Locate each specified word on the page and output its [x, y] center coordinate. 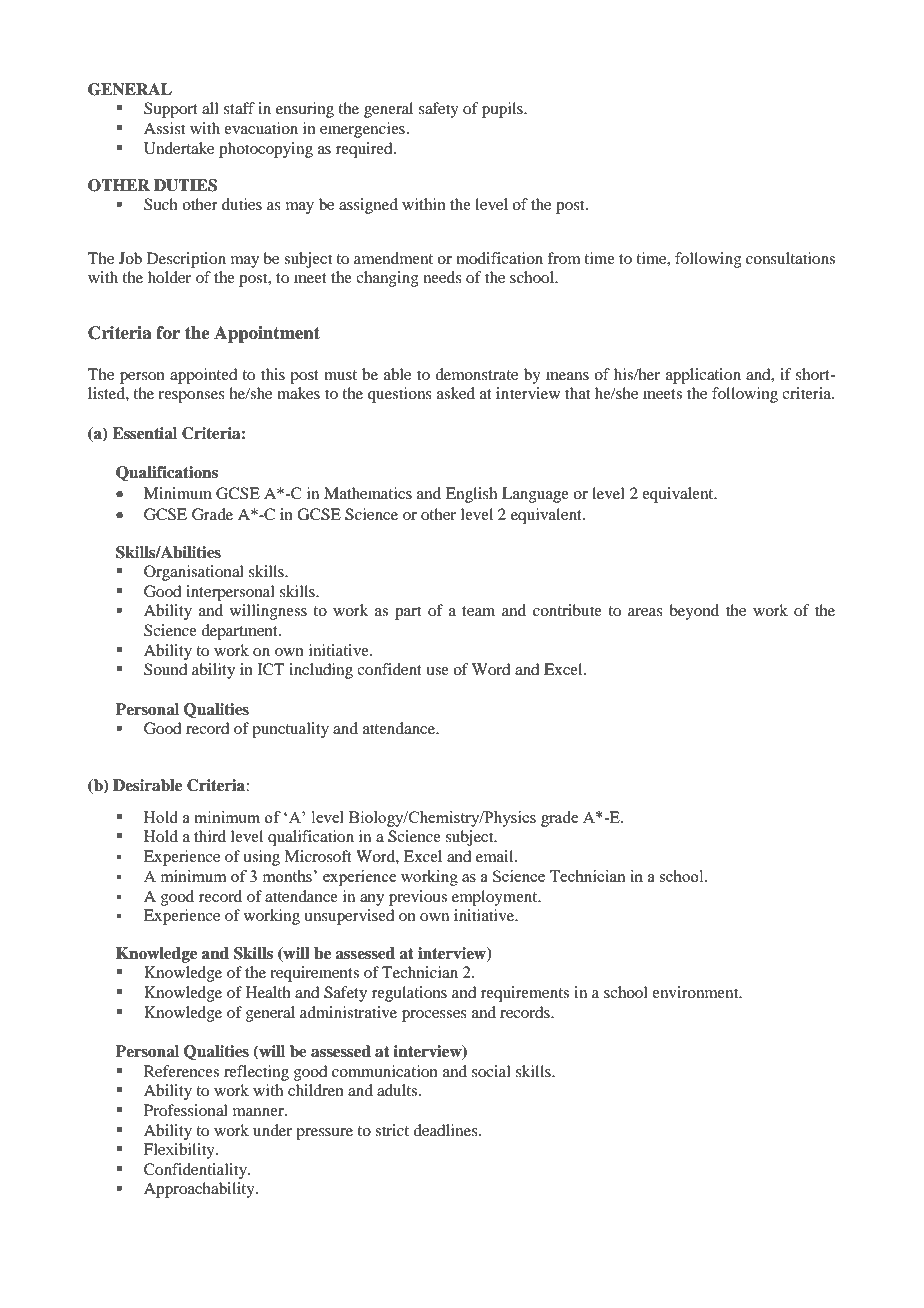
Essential [144, 433]
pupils [503, 110]
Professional [186, 1110]
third [210, 836]
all [210, 108]
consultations [790, 258]
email [496, 856]
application [703, 376]
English [471, 495]
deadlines [446, 1130]
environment [696, 992]
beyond [694, 612]
